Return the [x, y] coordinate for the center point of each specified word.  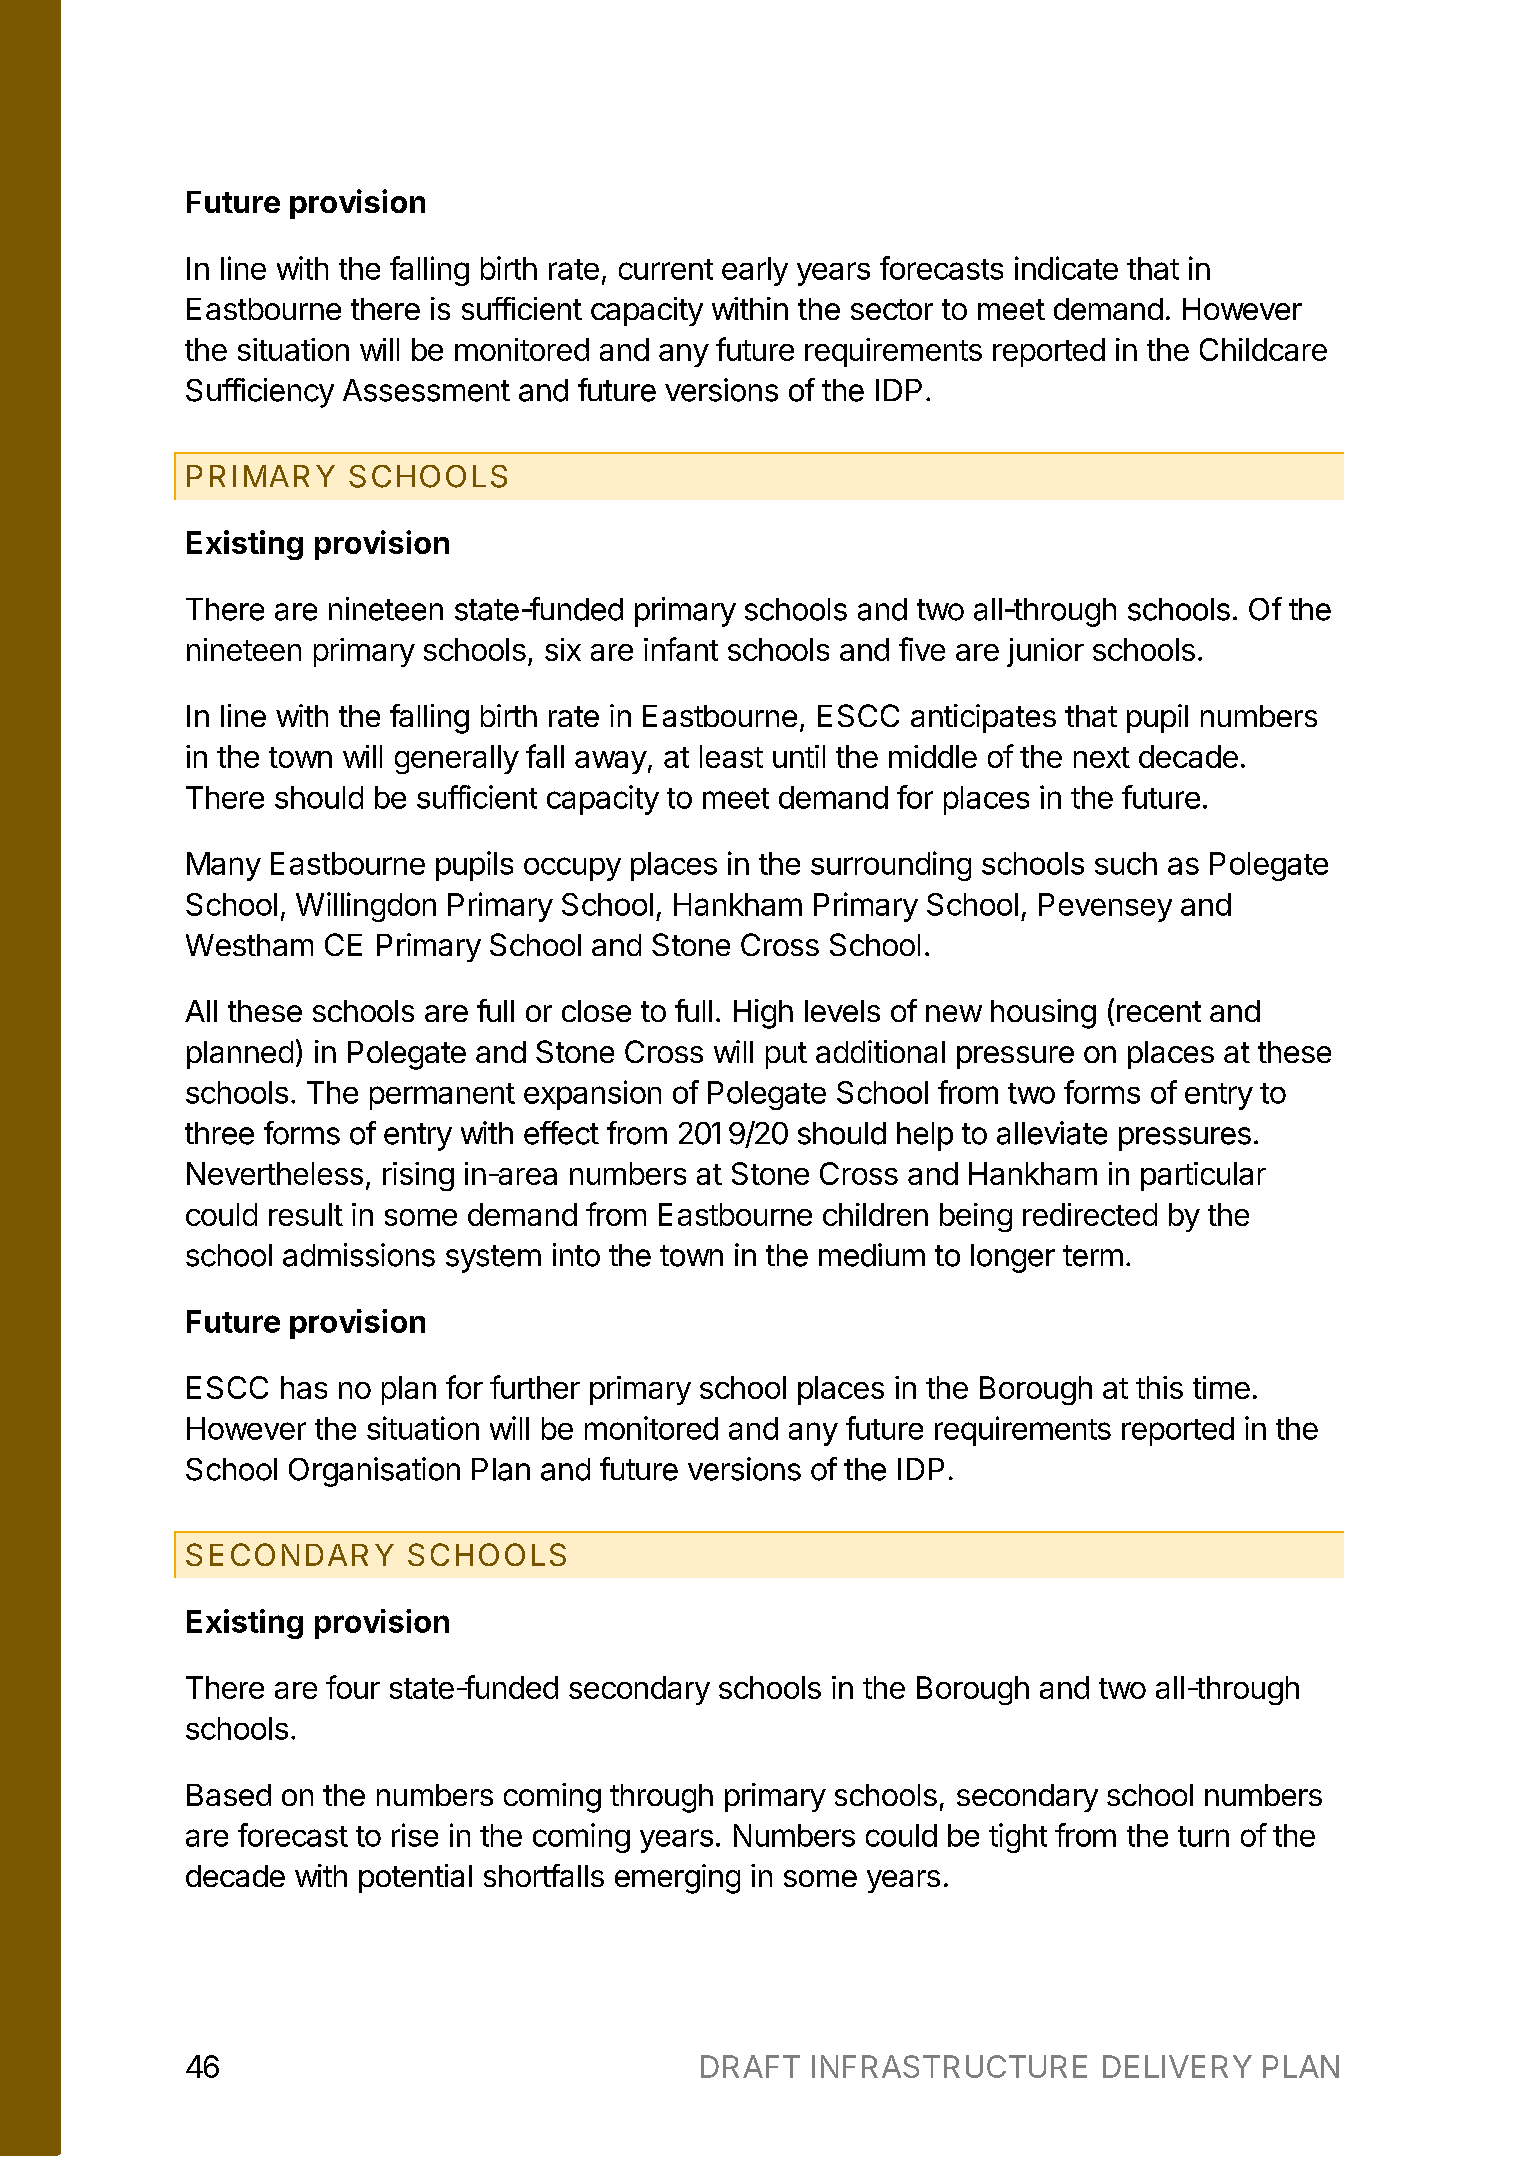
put [786, 1055]
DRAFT [750, 2066]
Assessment [426, 390]
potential [415, 1878]
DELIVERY [1177, 2066]
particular [1203, 1176]
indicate [1066, 268]
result [306, 1214]
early [755, 271]
